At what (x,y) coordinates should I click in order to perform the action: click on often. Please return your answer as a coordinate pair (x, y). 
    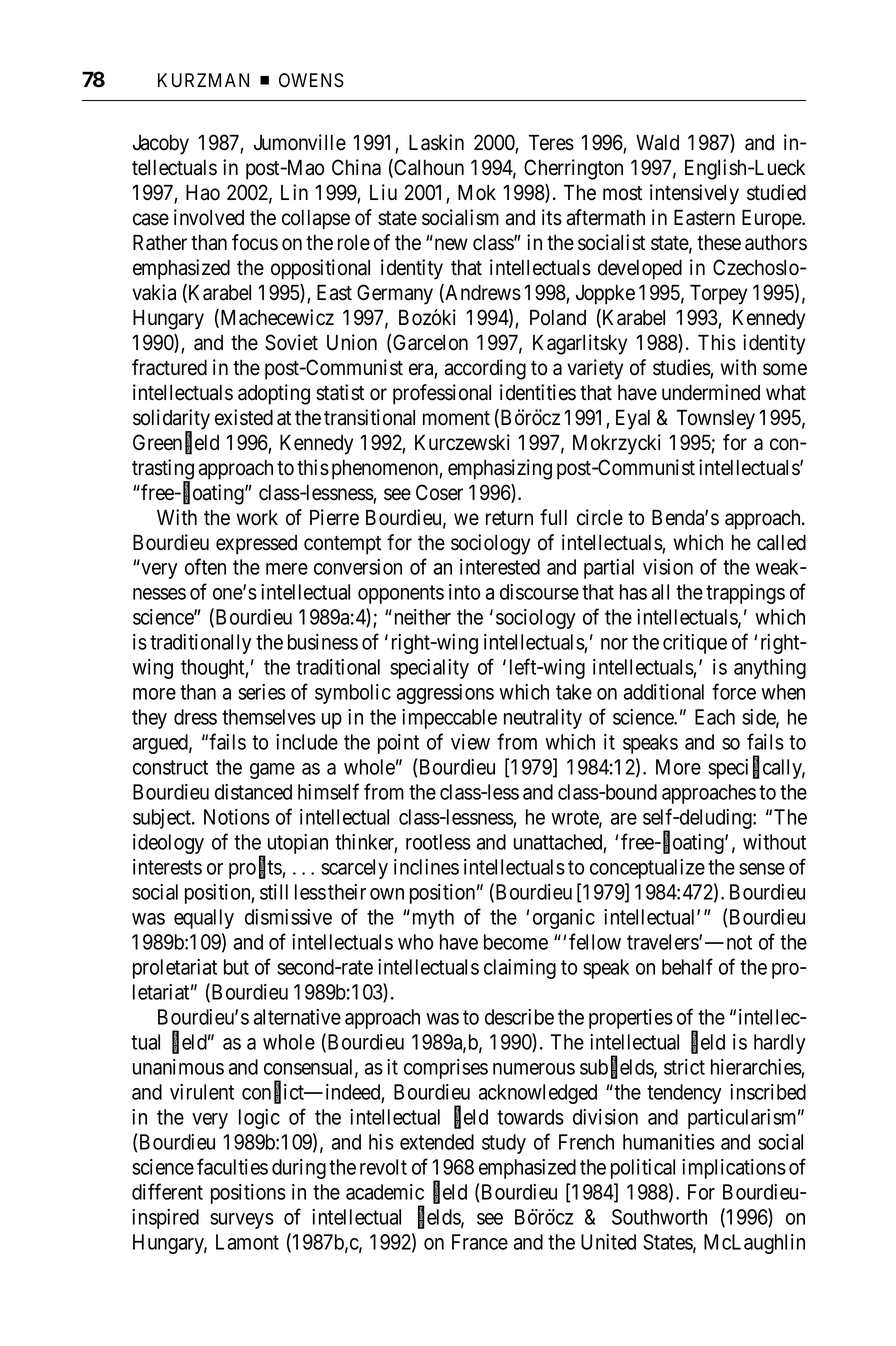
    Looking at the image, I should click on (205, 566).
